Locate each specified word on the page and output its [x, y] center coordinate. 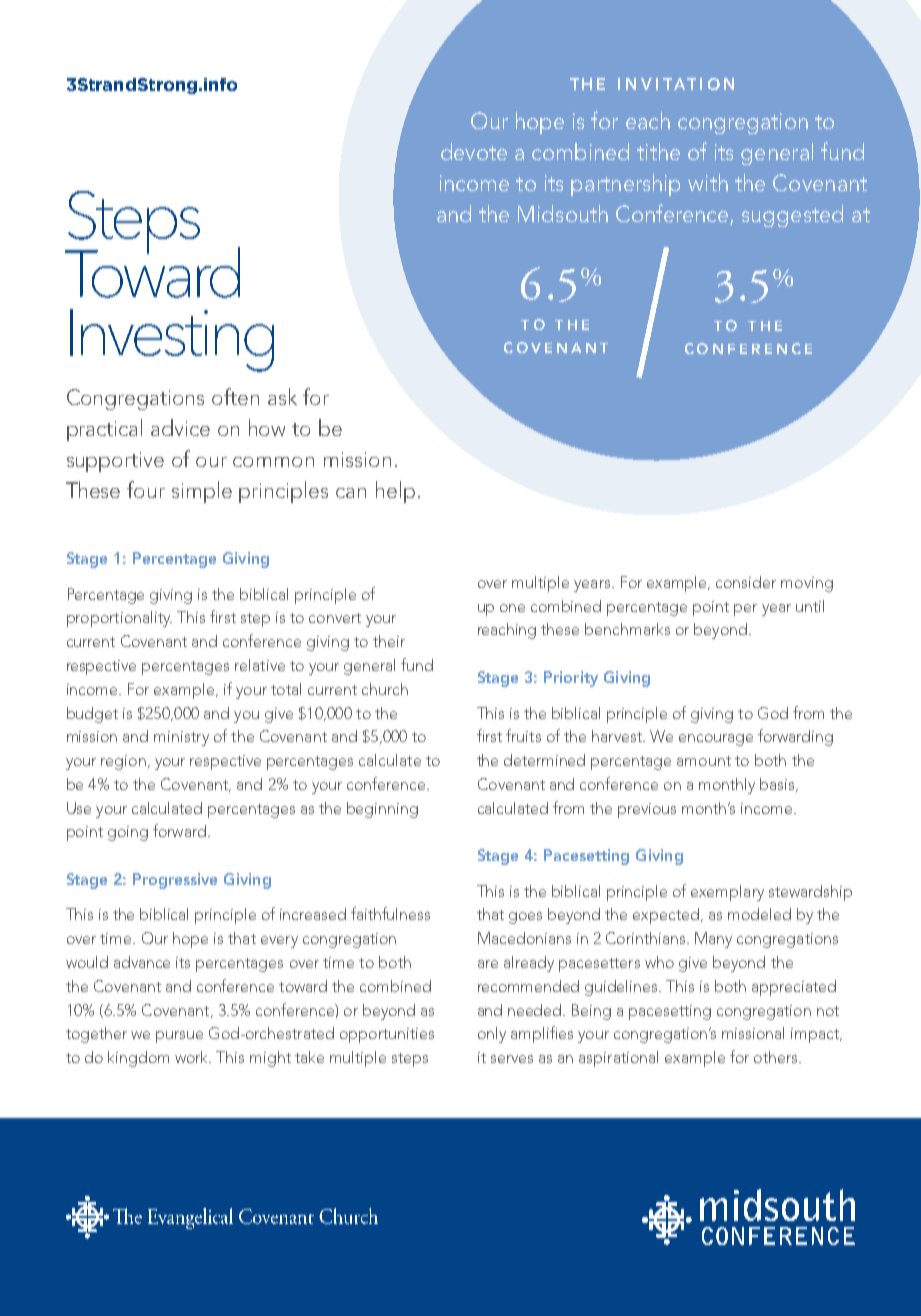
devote [474, 151]
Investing [172, 340]
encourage [716, 740]
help [395, 492]
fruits [523, 735]
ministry [181, 738]
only [492, 1035]
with [708, 182]
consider [746, 582]
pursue [179, 1037]
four [146, 489]
